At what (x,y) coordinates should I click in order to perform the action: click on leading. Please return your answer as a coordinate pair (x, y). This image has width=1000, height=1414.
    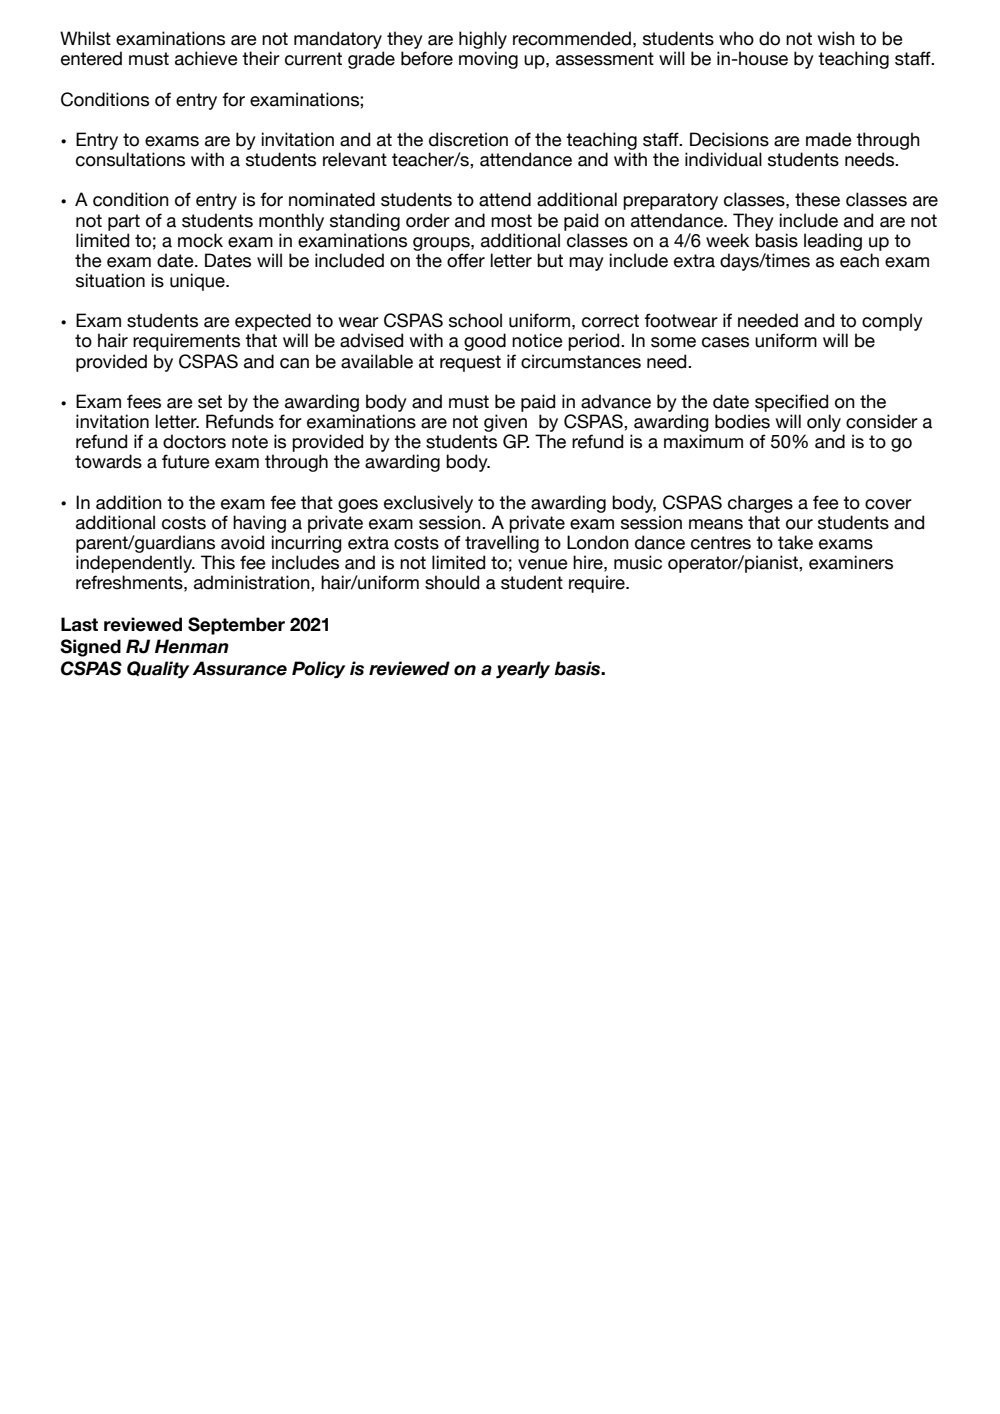
    Looking at the image, I should click on (833, 242).
